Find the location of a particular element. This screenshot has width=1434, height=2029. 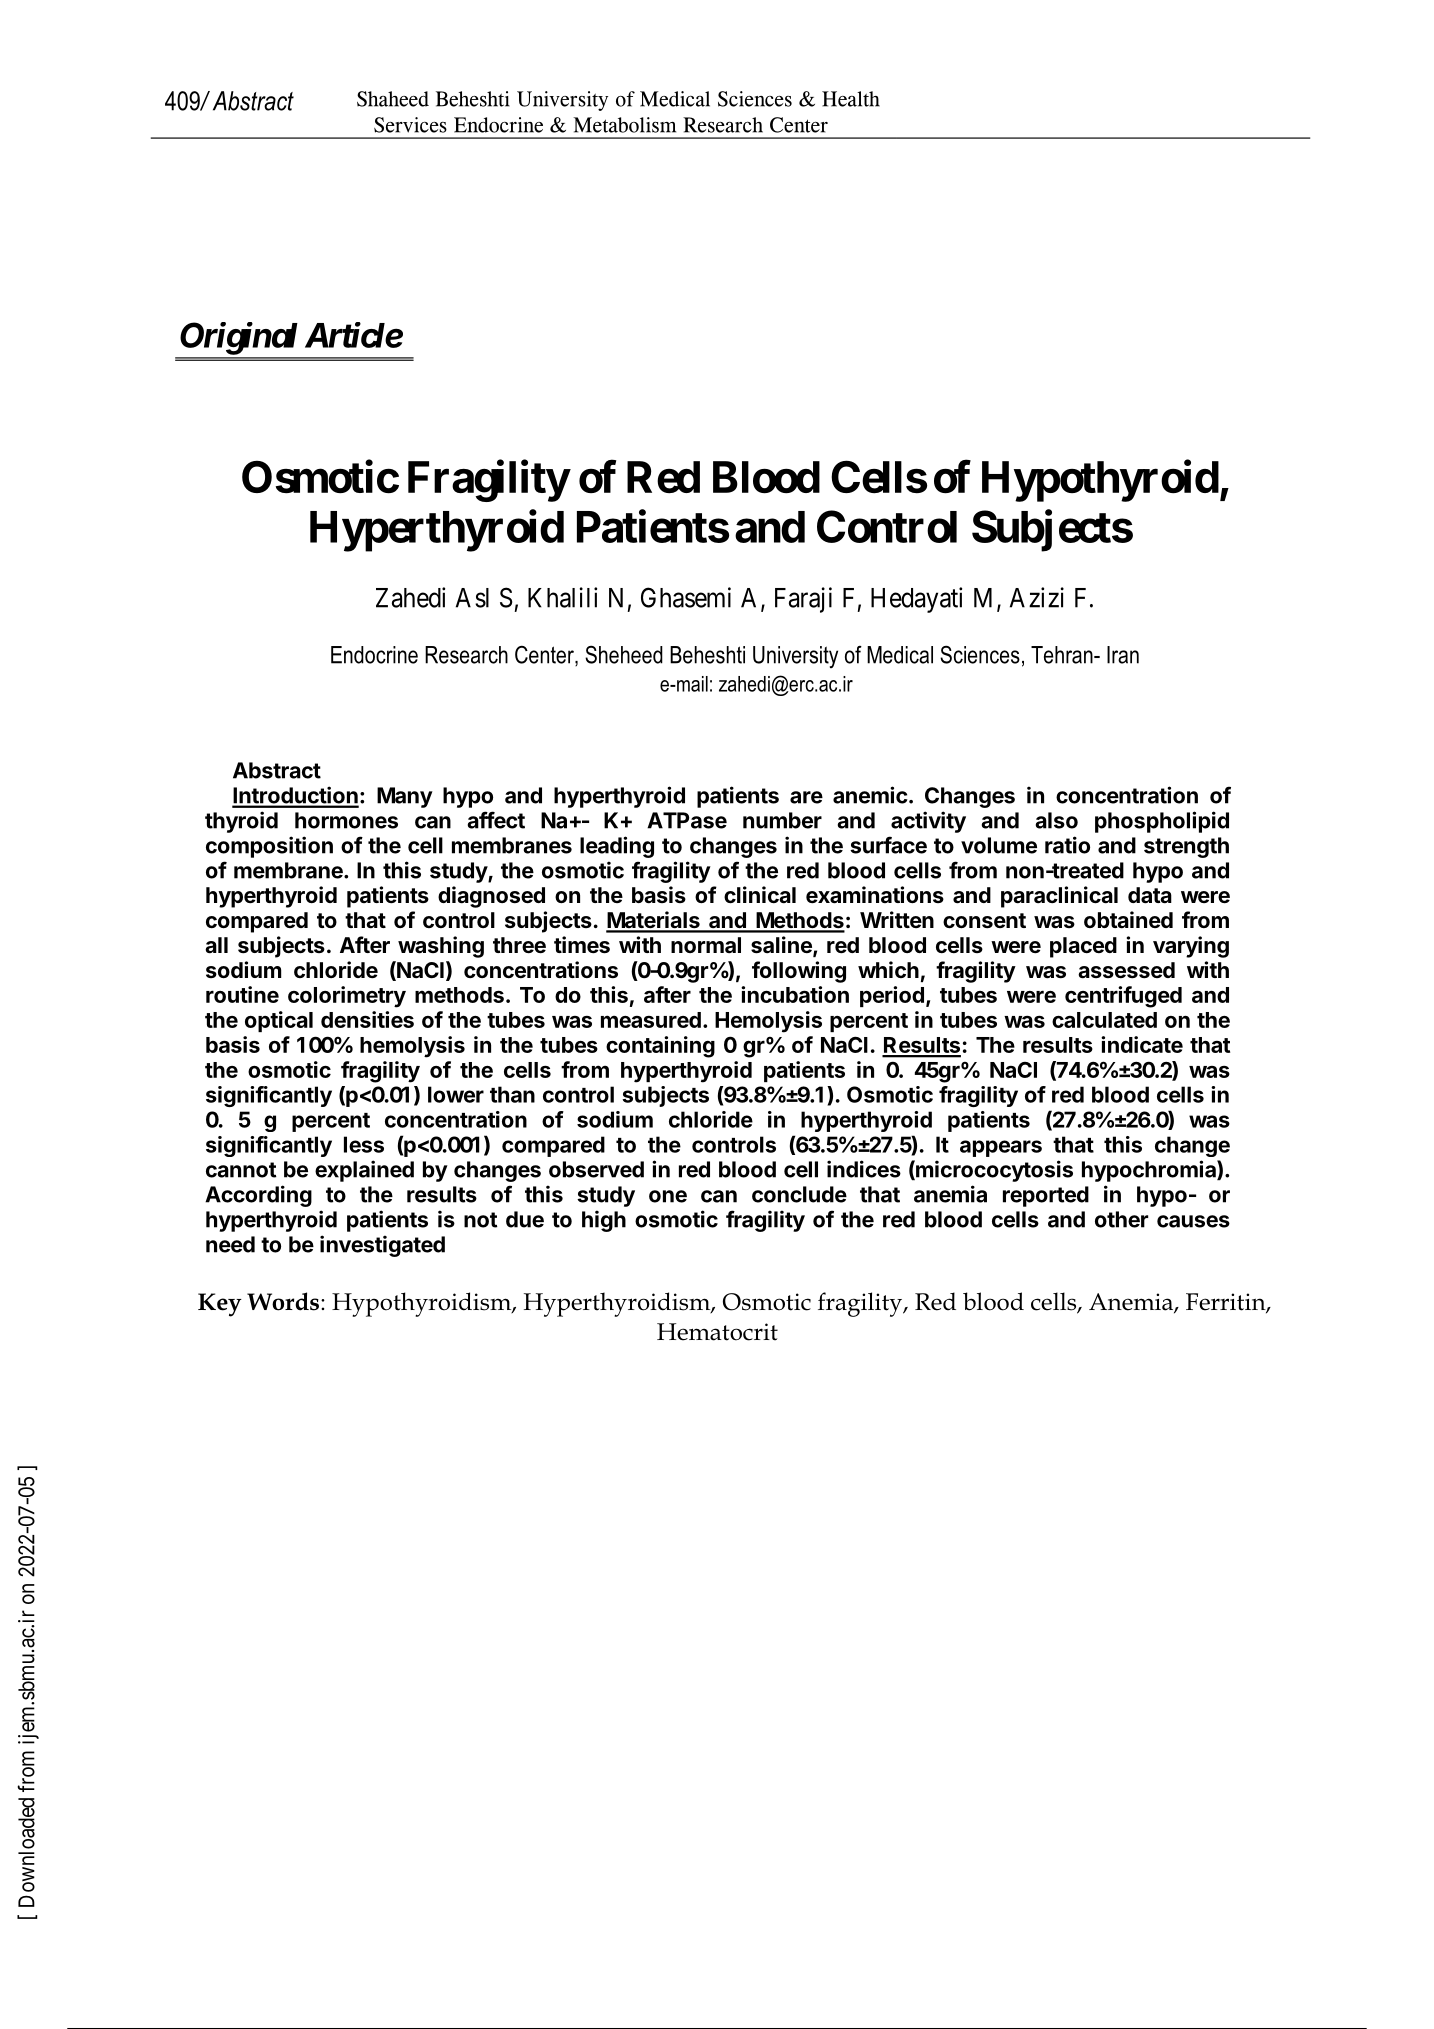

Services is located at coordinates (410, 125).
